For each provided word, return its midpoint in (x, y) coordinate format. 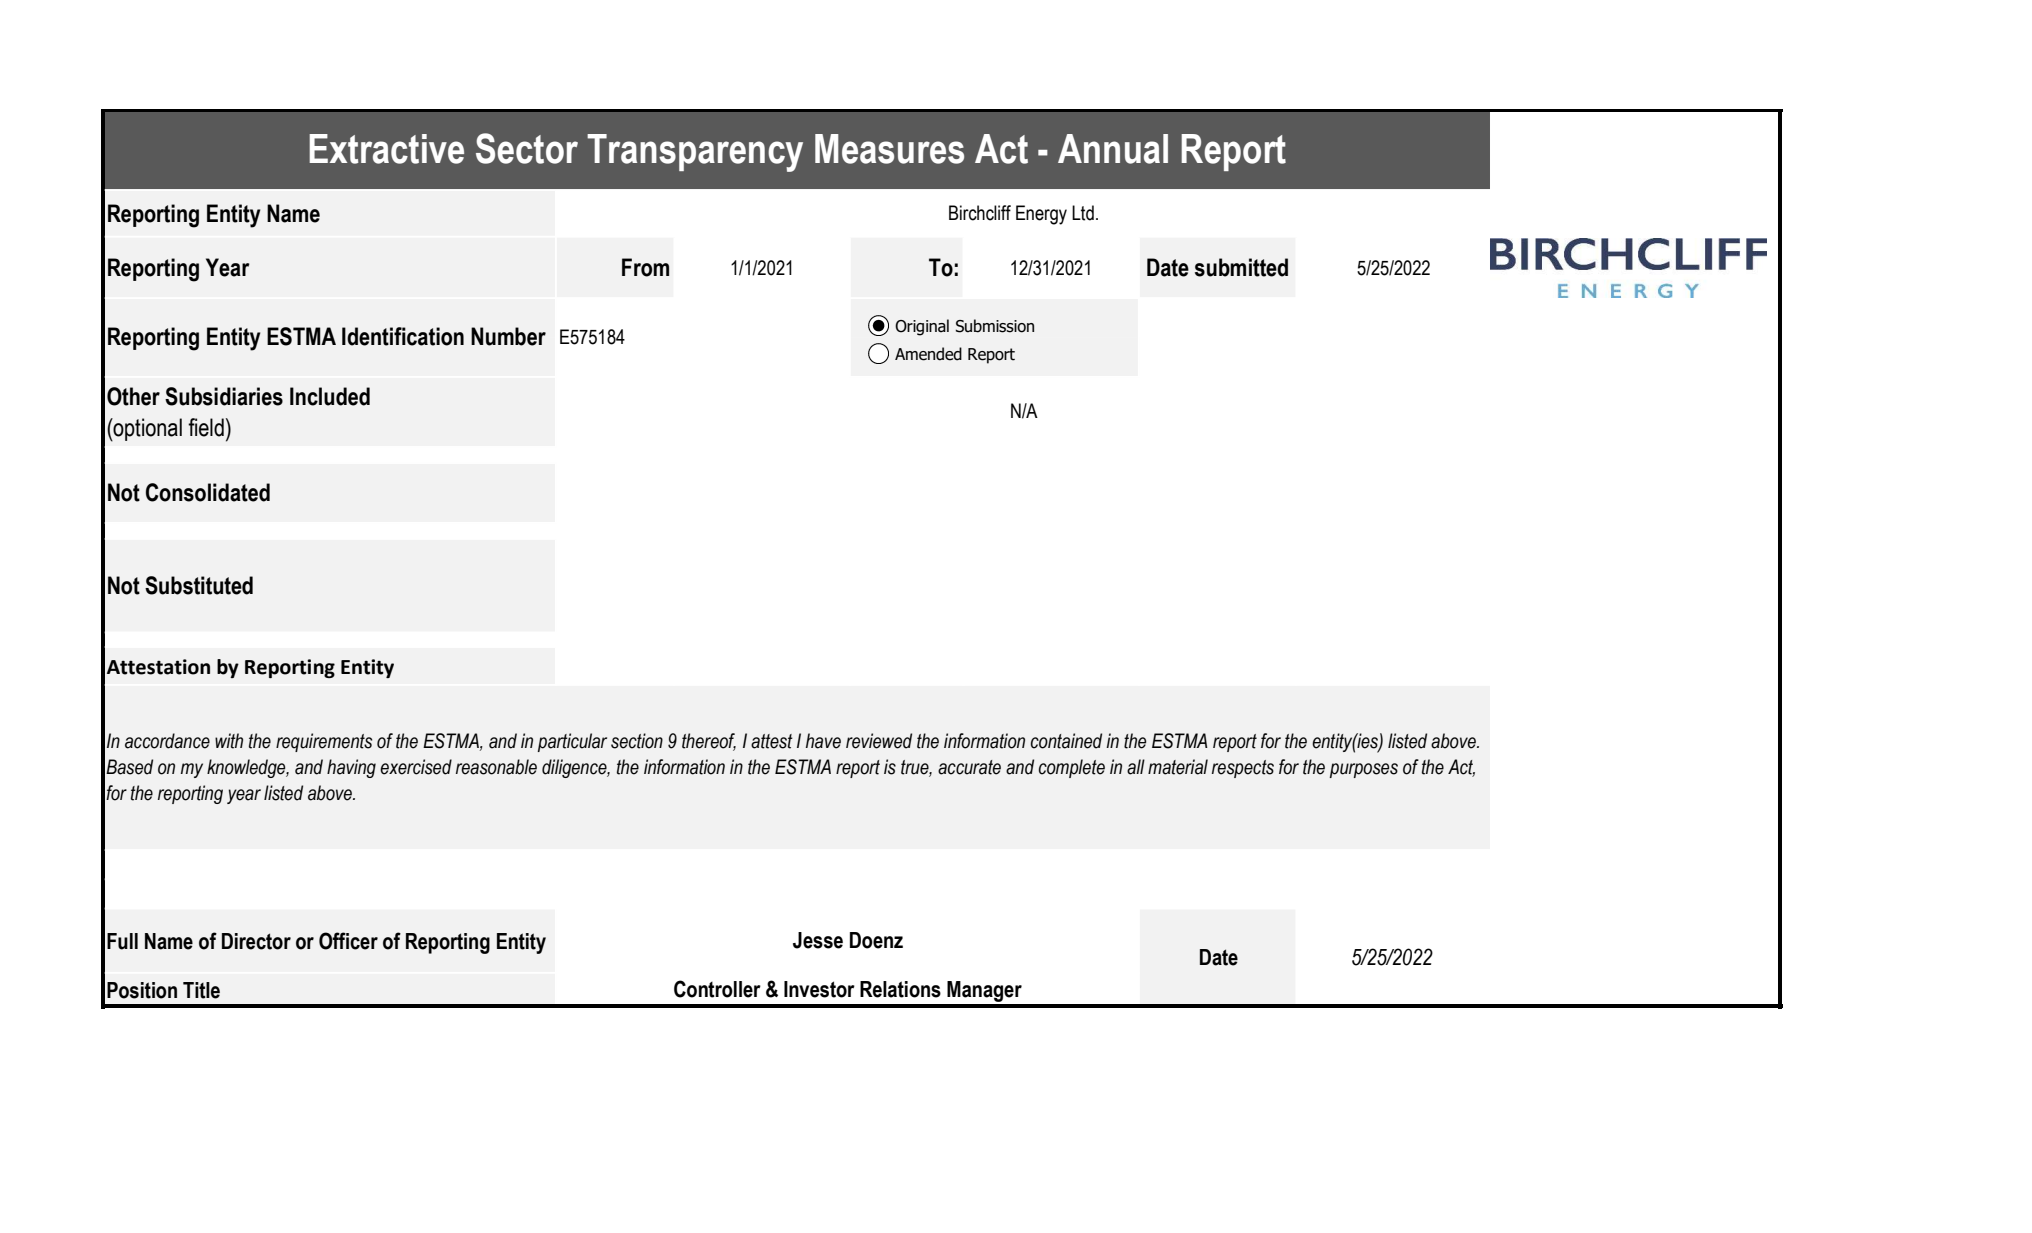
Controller (717, 989)
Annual (1113, 149)
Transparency (695, 153)
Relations (900, 989)
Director (256, 941)
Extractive (386, 149)
